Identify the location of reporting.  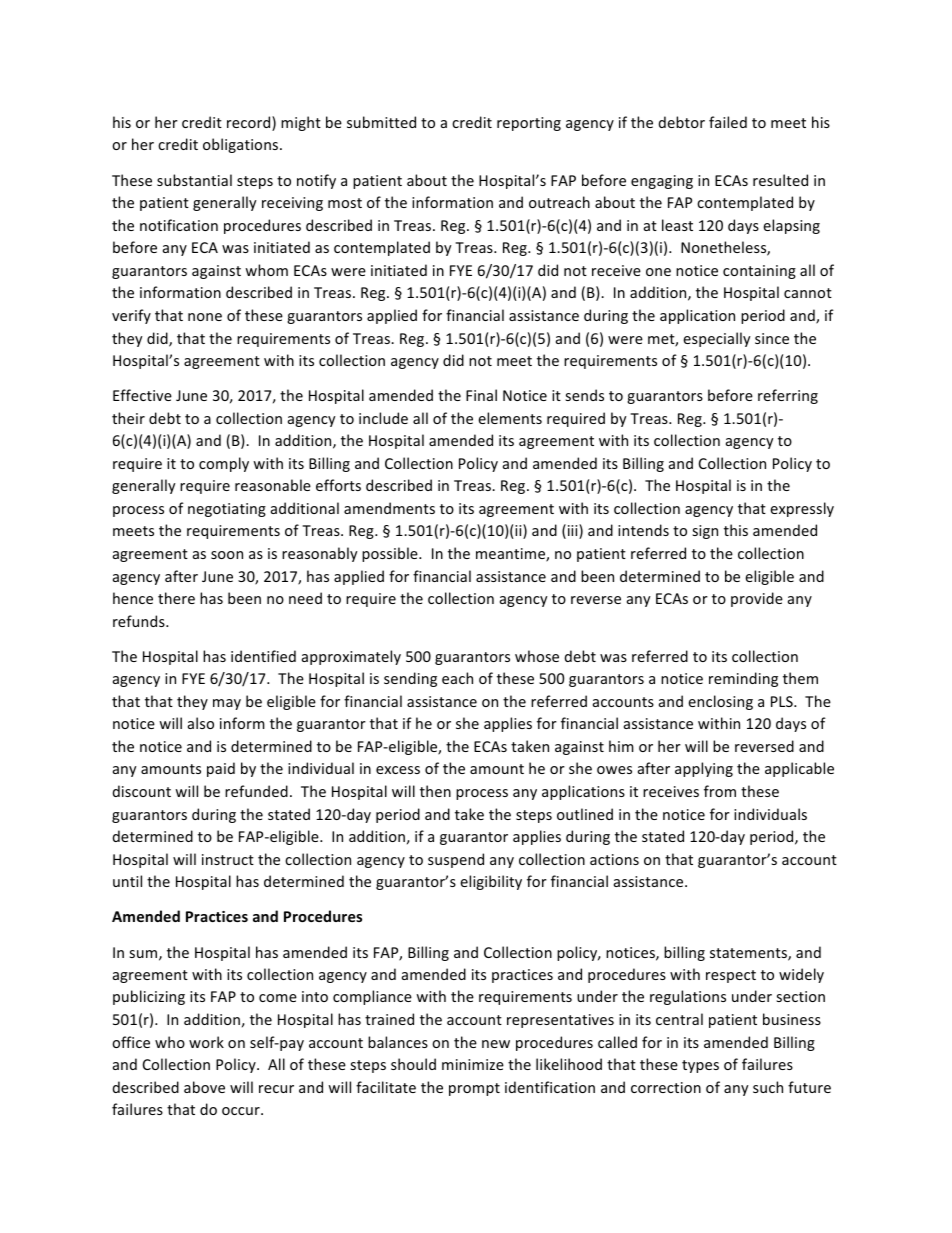
(529, 124).
